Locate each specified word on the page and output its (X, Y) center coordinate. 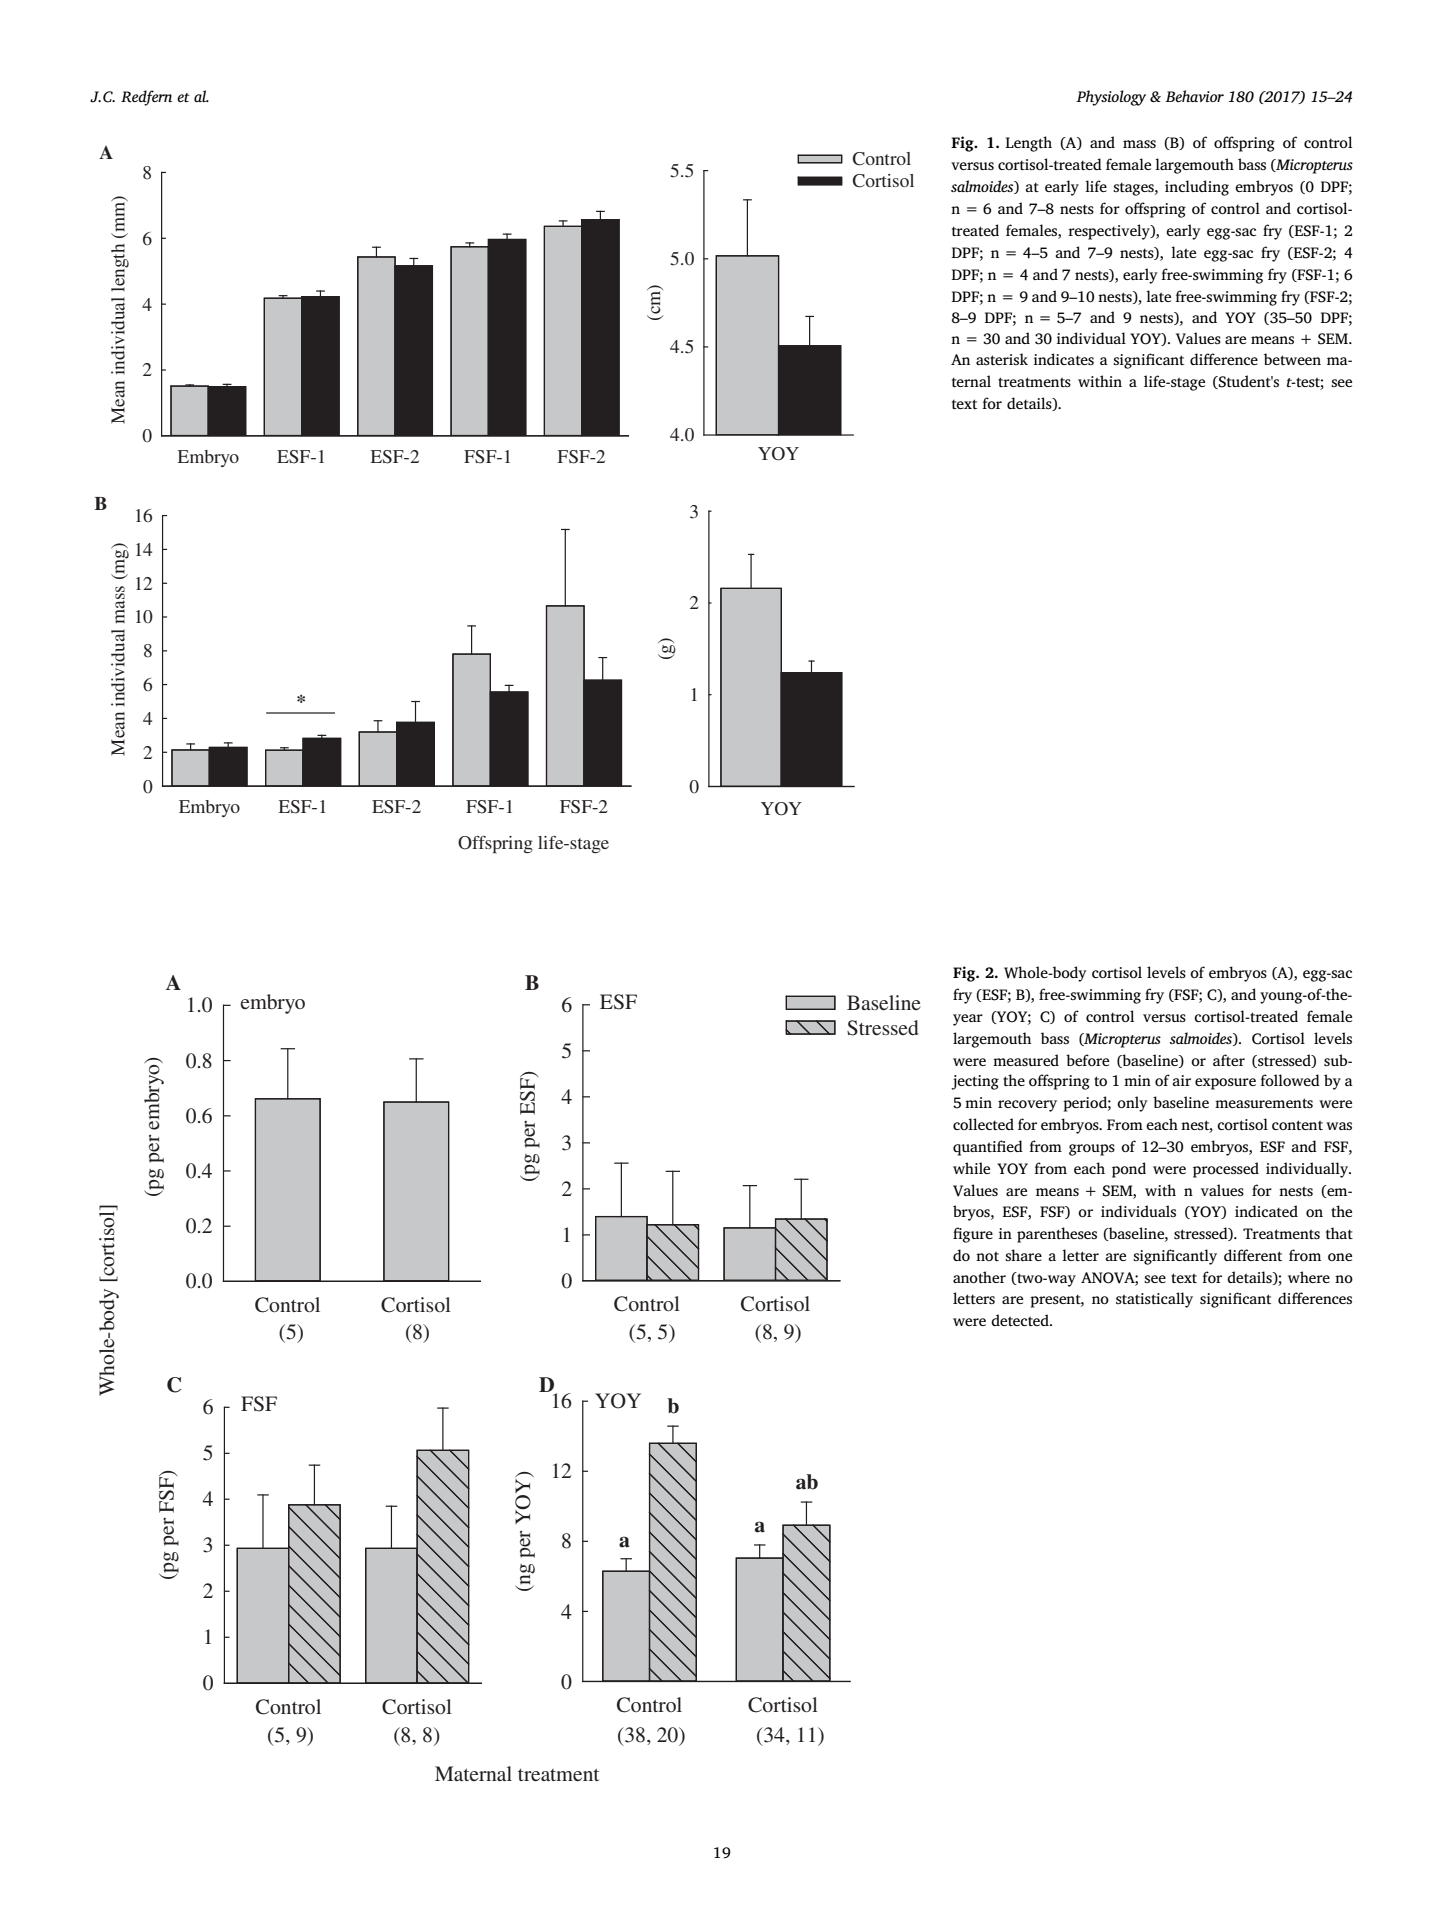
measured (1026, 1060)
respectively (1110, 232)
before (1087, 1060)
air (1182, 1080)
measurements (1264, 1103)
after (1229, 1060)
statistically (1154, 1300)
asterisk (1002, 359)
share (1023, 1255)
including (1197, 188)
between (1292, 359)
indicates (1064, 359)
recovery (1027, 1106)
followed (1290, 1080)
